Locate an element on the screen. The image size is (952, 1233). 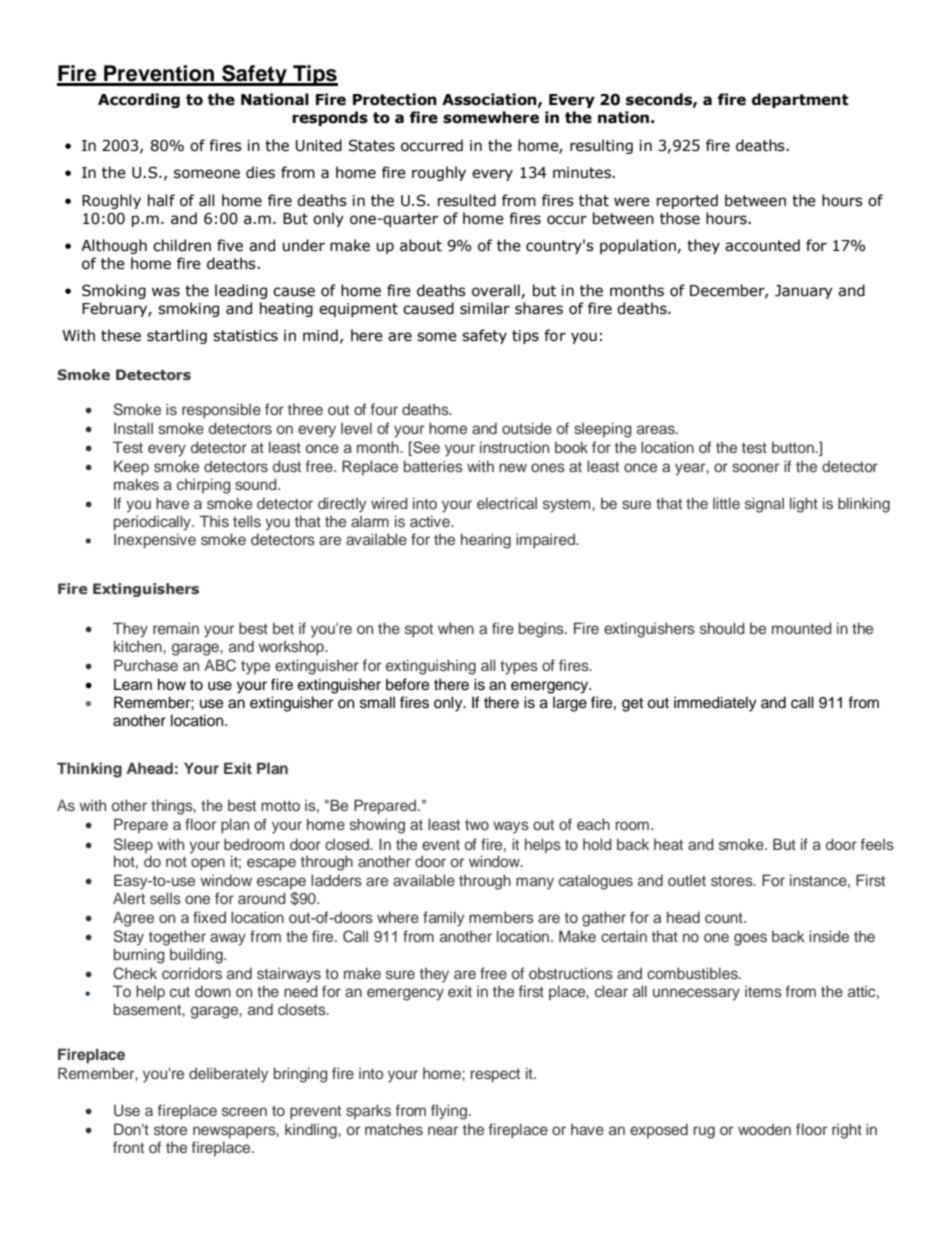
immediately is located at coordinates (715, 704).
